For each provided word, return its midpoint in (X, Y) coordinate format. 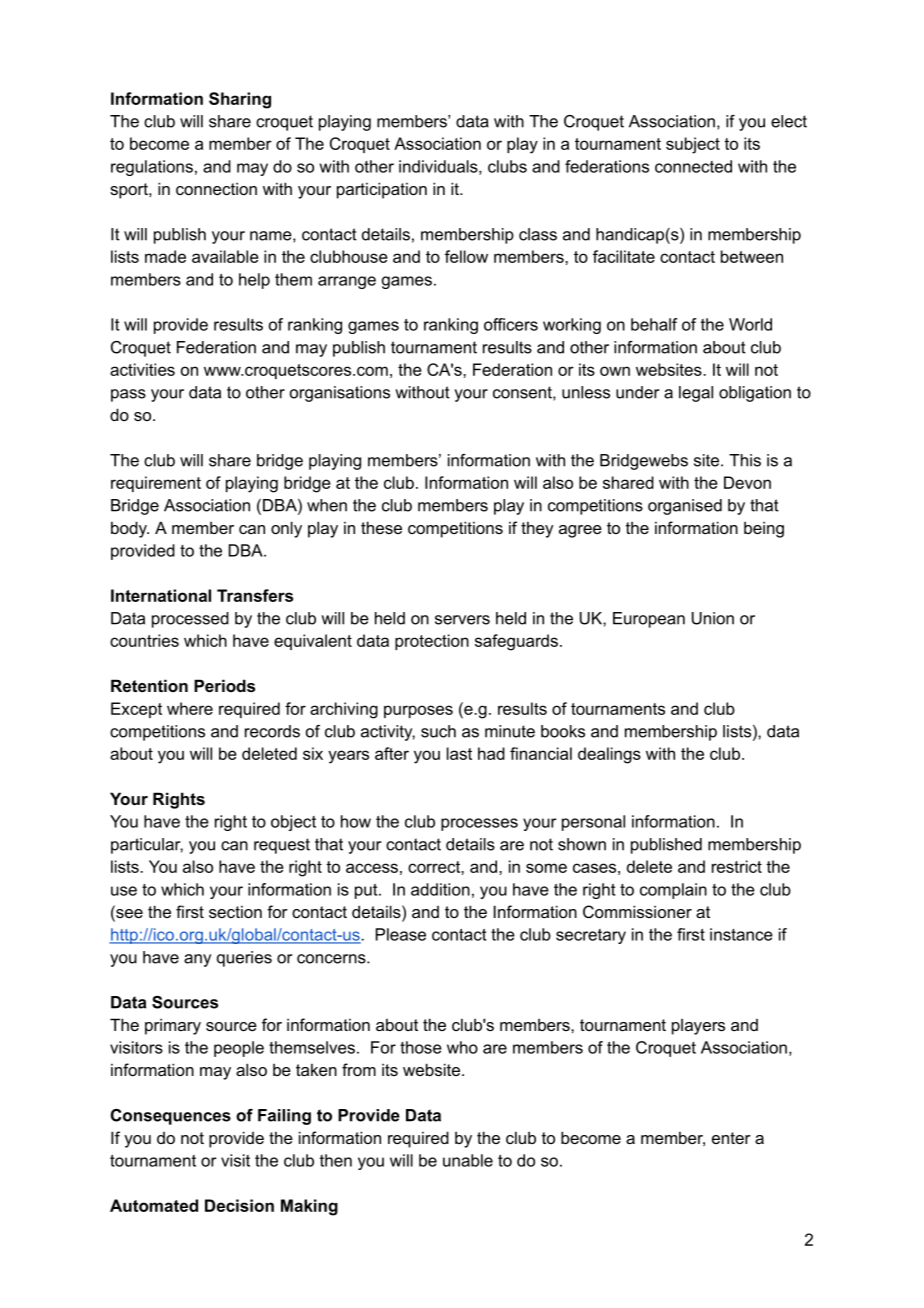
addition (440, 889)
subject (693, 145)
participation (382, 190)
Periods (224, 685)
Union (713, 618)
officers (511, 324)
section (235, 912)
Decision (239, 1205)
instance (741, 934)
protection (432, 642)
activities (142, 369)
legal (696, 394)
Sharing (240, 100)
